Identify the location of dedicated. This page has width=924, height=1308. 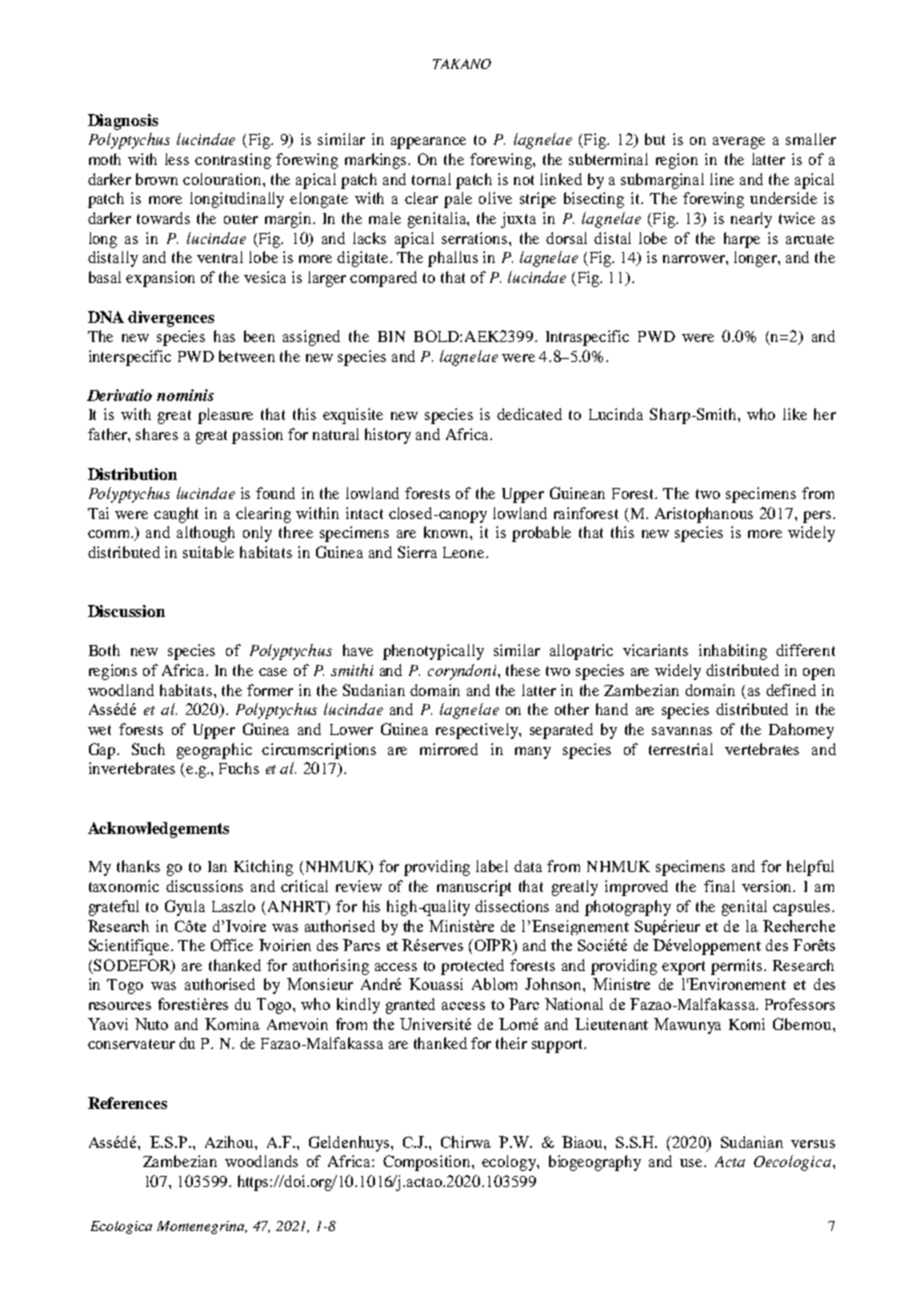
(529, 414).
